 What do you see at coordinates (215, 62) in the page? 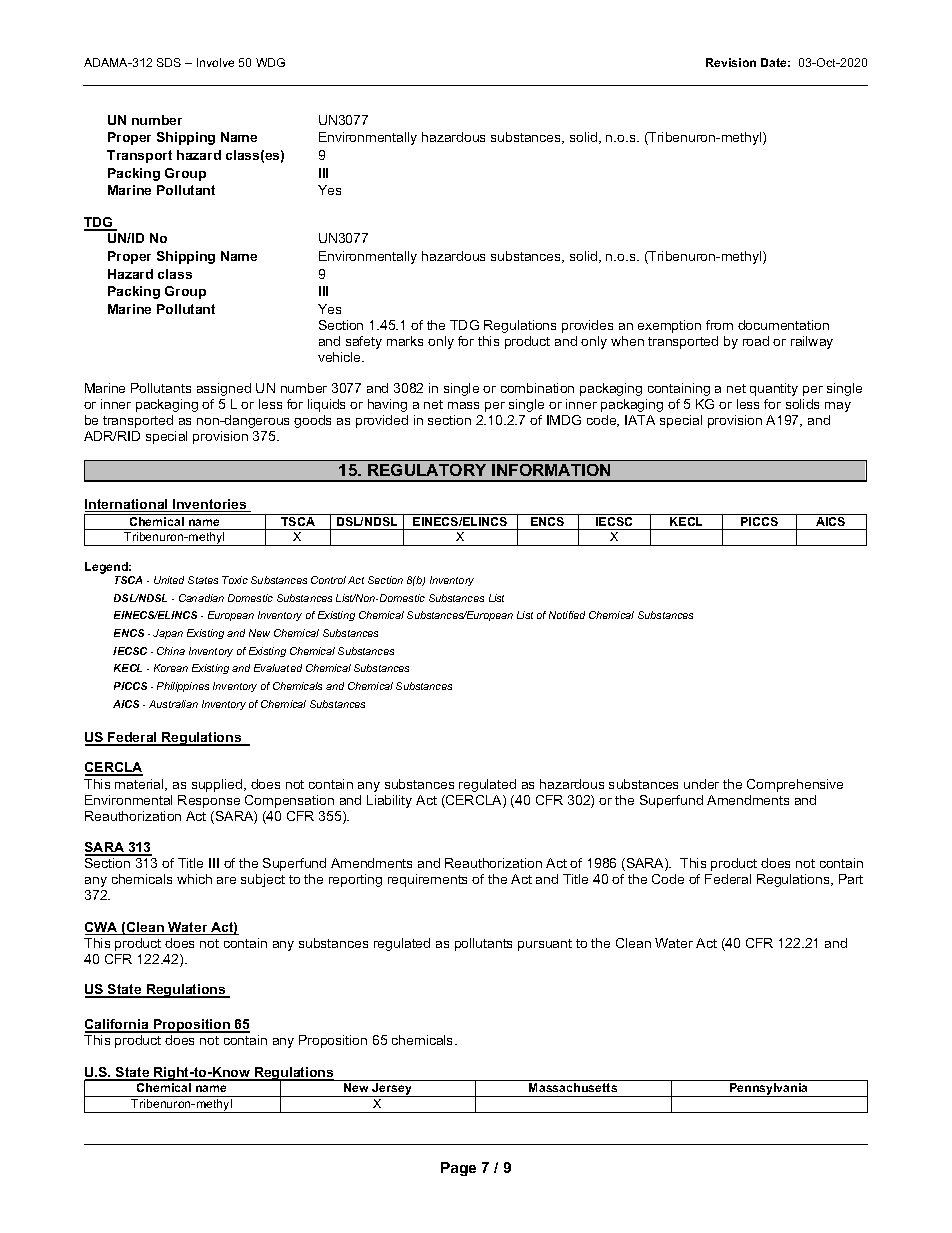
I see `Involve` at bounding box center [215, 62].
